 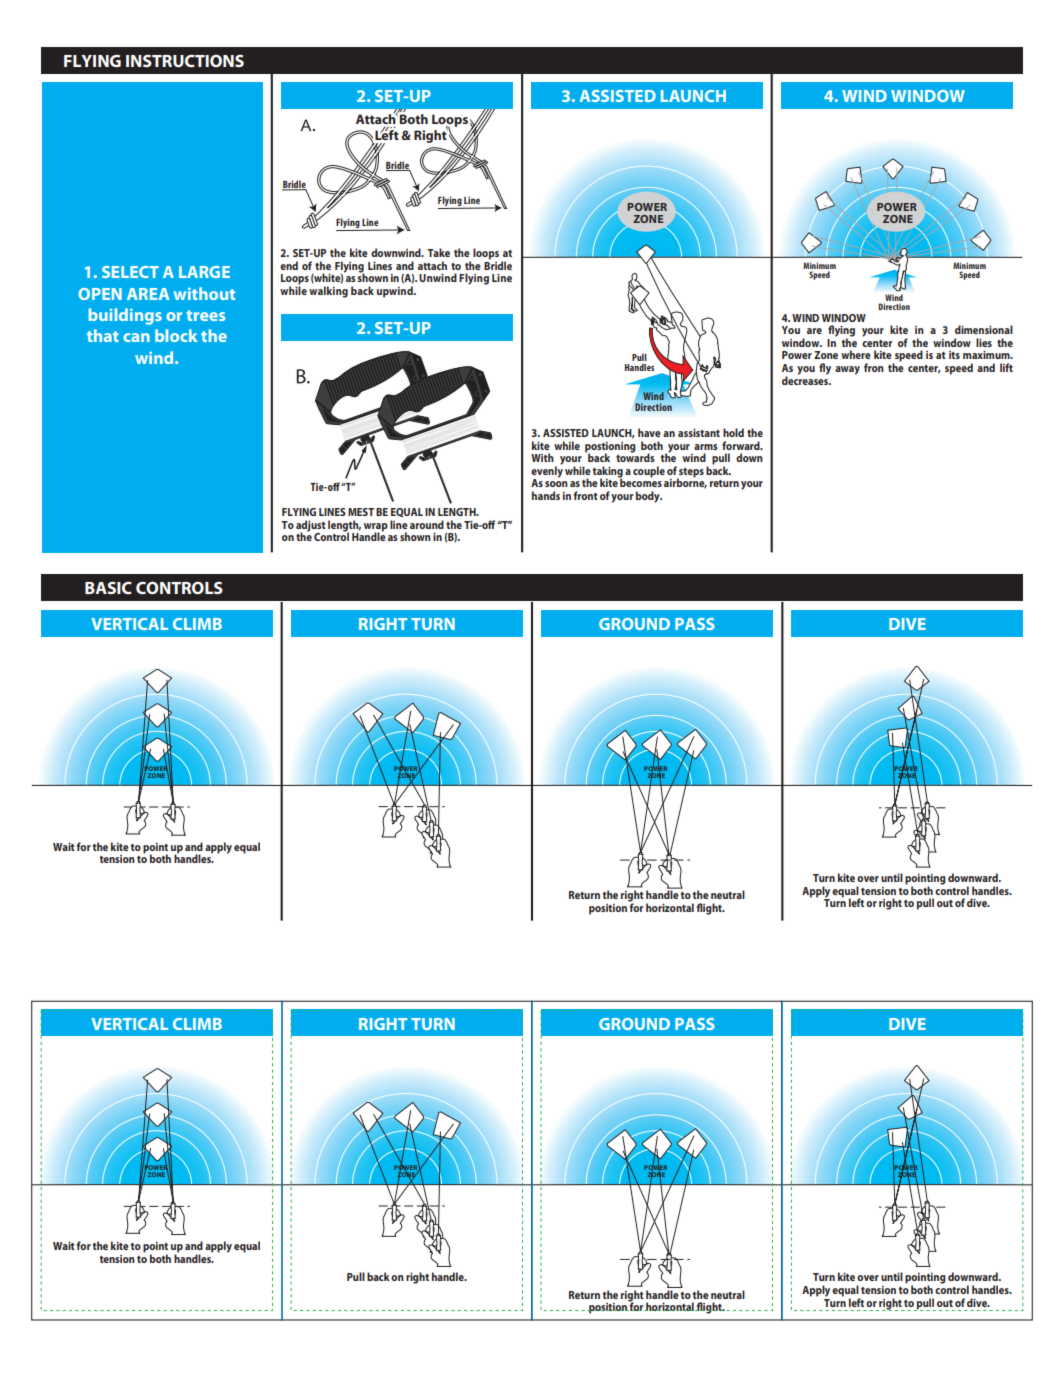 What do you see at coordinates (984, 329) in the screenshot?
I see `dimensional` at bounding box center [984, 329].
